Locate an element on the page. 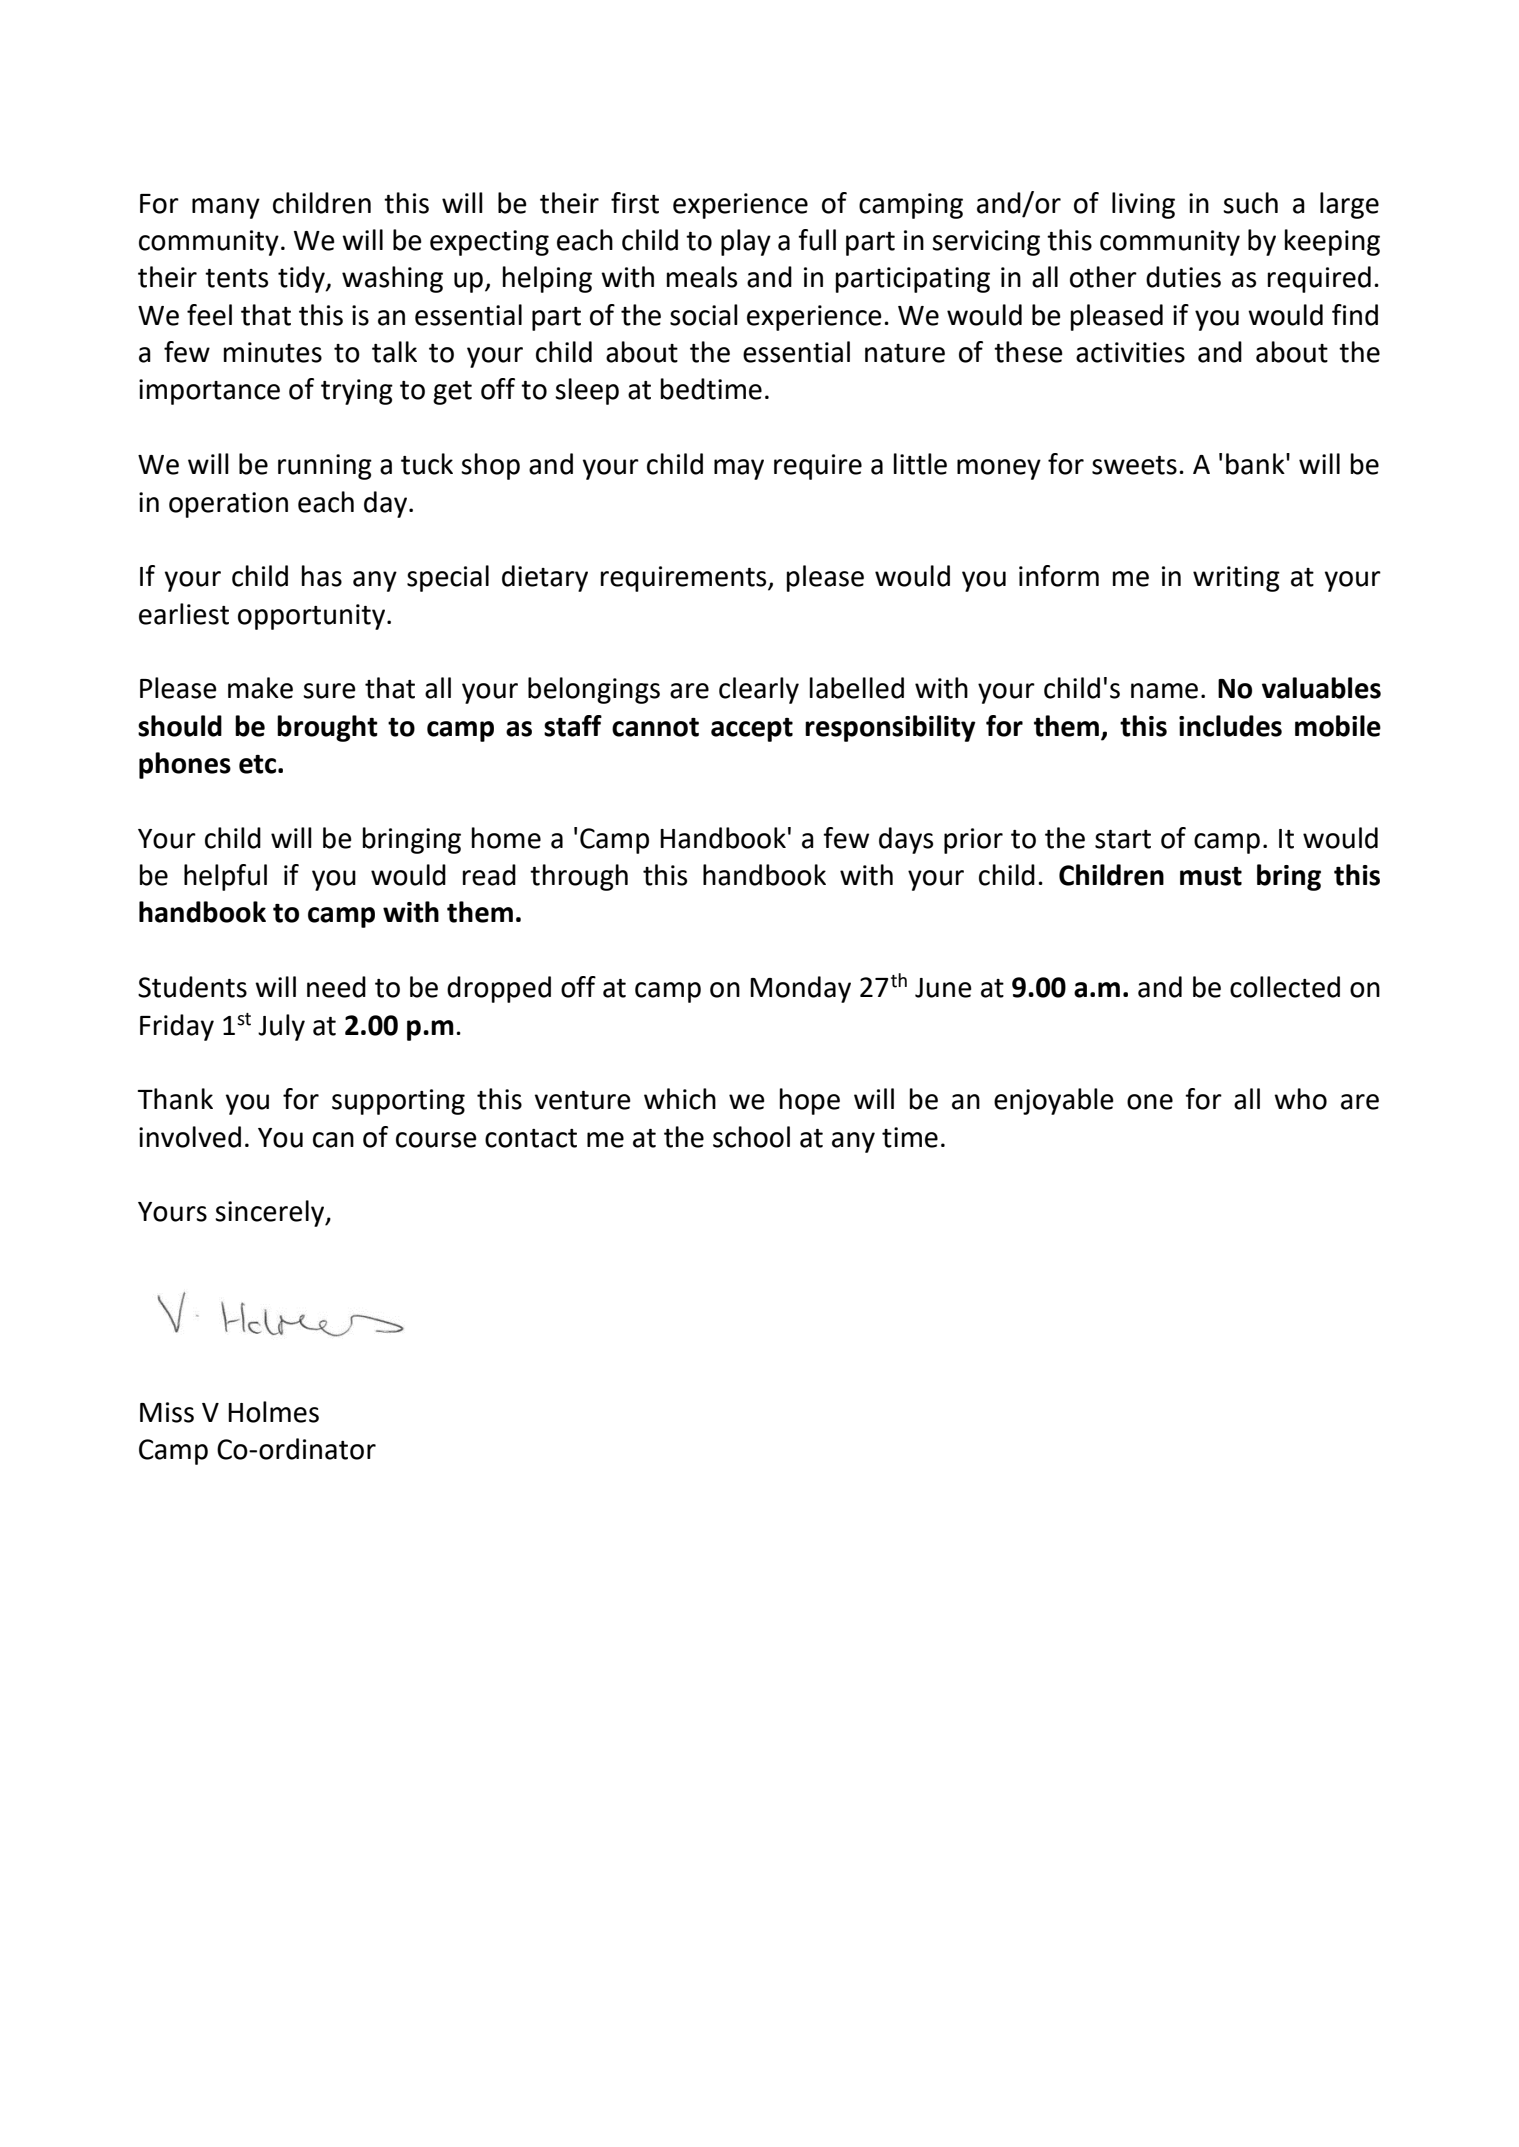 The width and height of the document is (1519, 2147). duties is located at coordinates (1183, 277).
